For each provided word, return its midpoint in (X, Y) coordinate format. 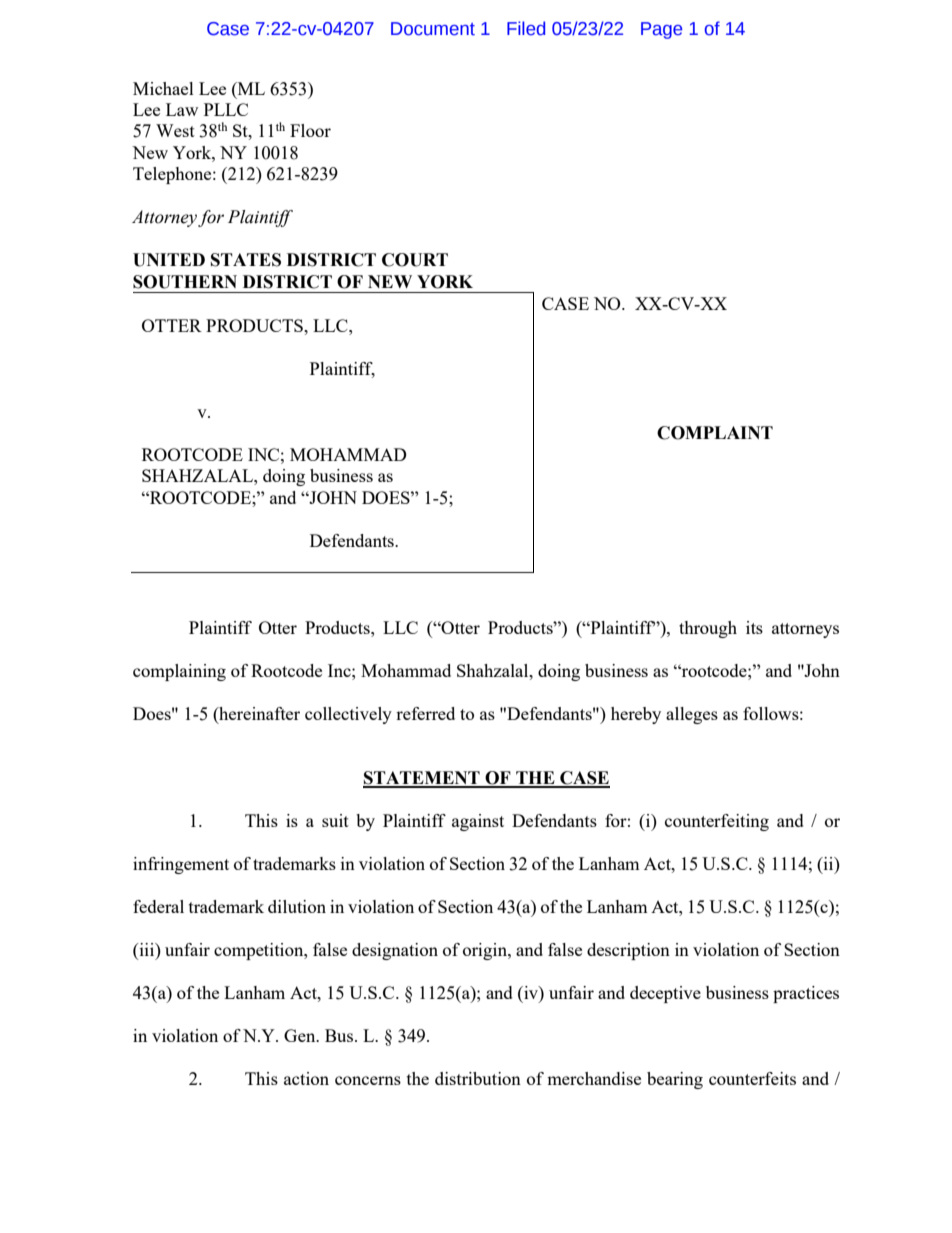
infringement (181, 865)
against (478, 822)
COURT (415, 260)
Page (661, 30)
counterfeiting (717, 822)
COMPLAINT (715, 433)
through (708, 629)
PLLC (226, 109)
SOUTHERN (185, 282)
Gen (301, 1035)
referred (425, 713)
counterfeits (752, 1078)
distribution (478, 1078)
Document (433, 29)
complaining (179, 672)
